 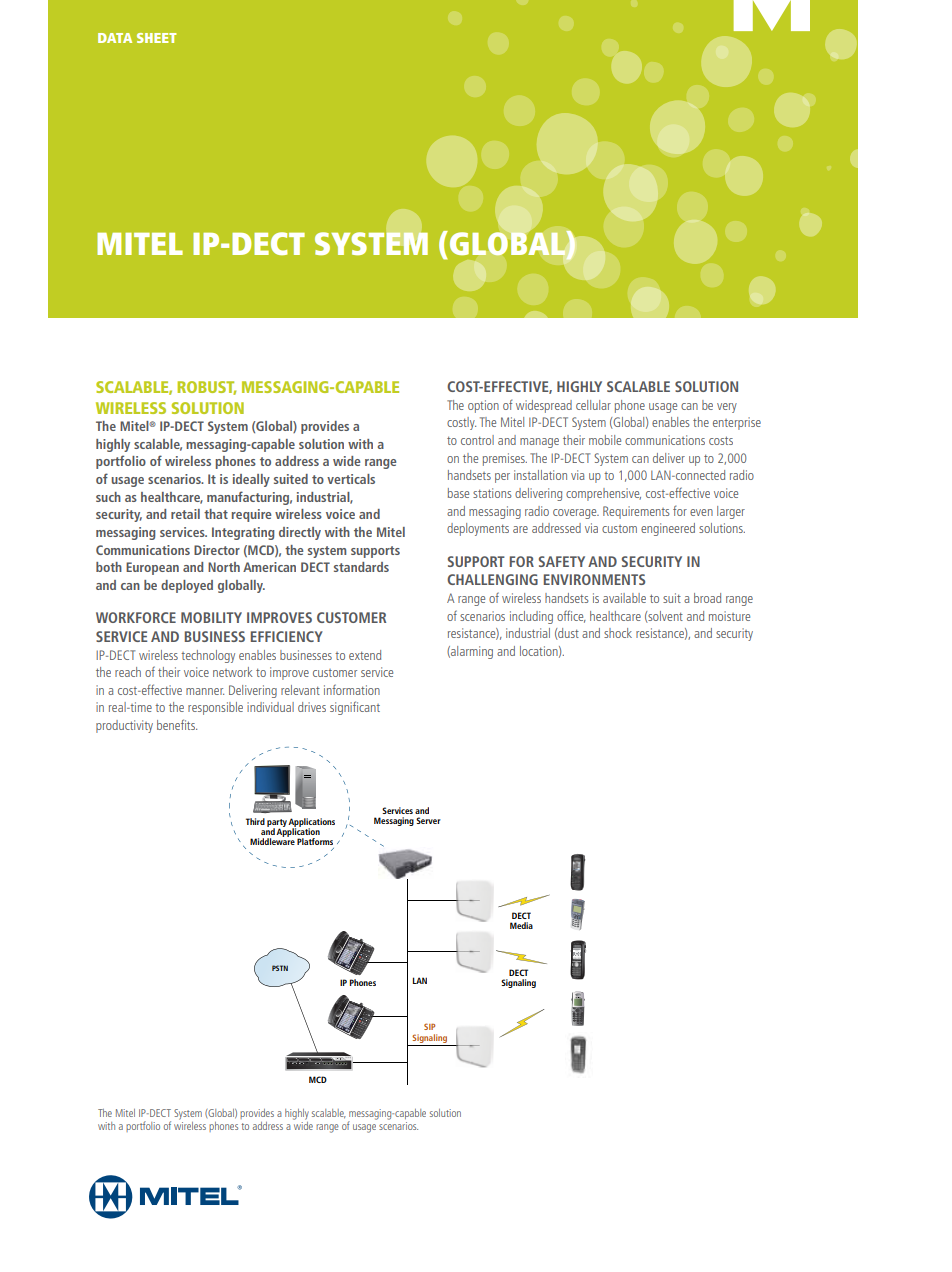 I want to click on DATA, so click(x=115, y=38).
